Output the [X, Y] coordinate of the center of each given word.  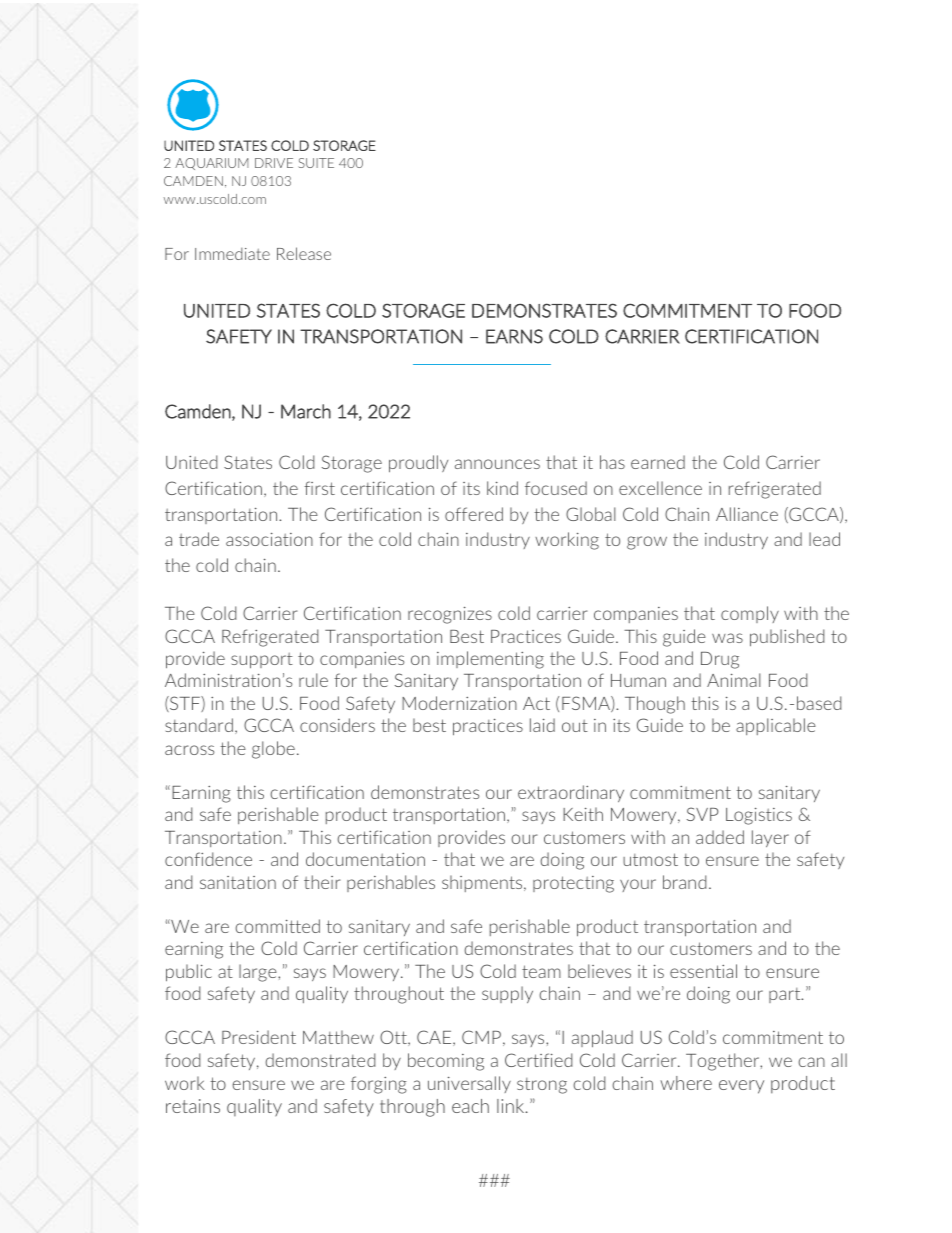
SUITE [316, 163]
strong [542, 1086]
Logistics [759, 816]
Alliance [747, 514]
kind [502, 488]
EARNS [514, 336]
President [259, 1037]
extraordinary [571, 793]
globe [273, 750]
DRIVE [274, 163]
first [319, 488]
